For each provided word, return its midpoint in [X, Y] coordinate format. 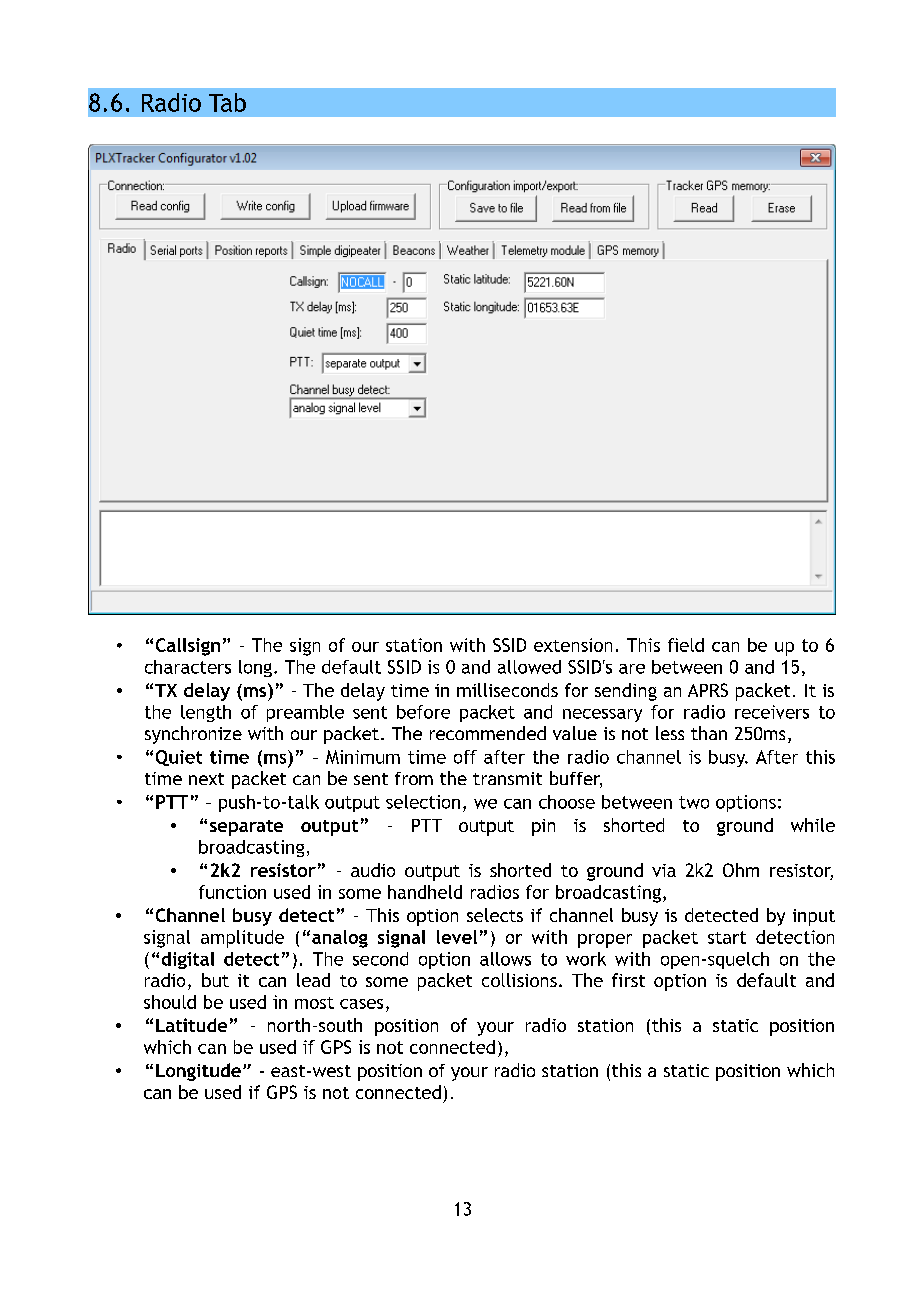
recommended [488, 733]
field [686, 645]
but [215, 980]
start [727, 937]
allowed [529, 667]
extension [573, 645]
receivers [772, 712]
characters [188, 667]
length [206, 713]
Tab [227, 102]
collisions [519, 980]
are [632, 669]
